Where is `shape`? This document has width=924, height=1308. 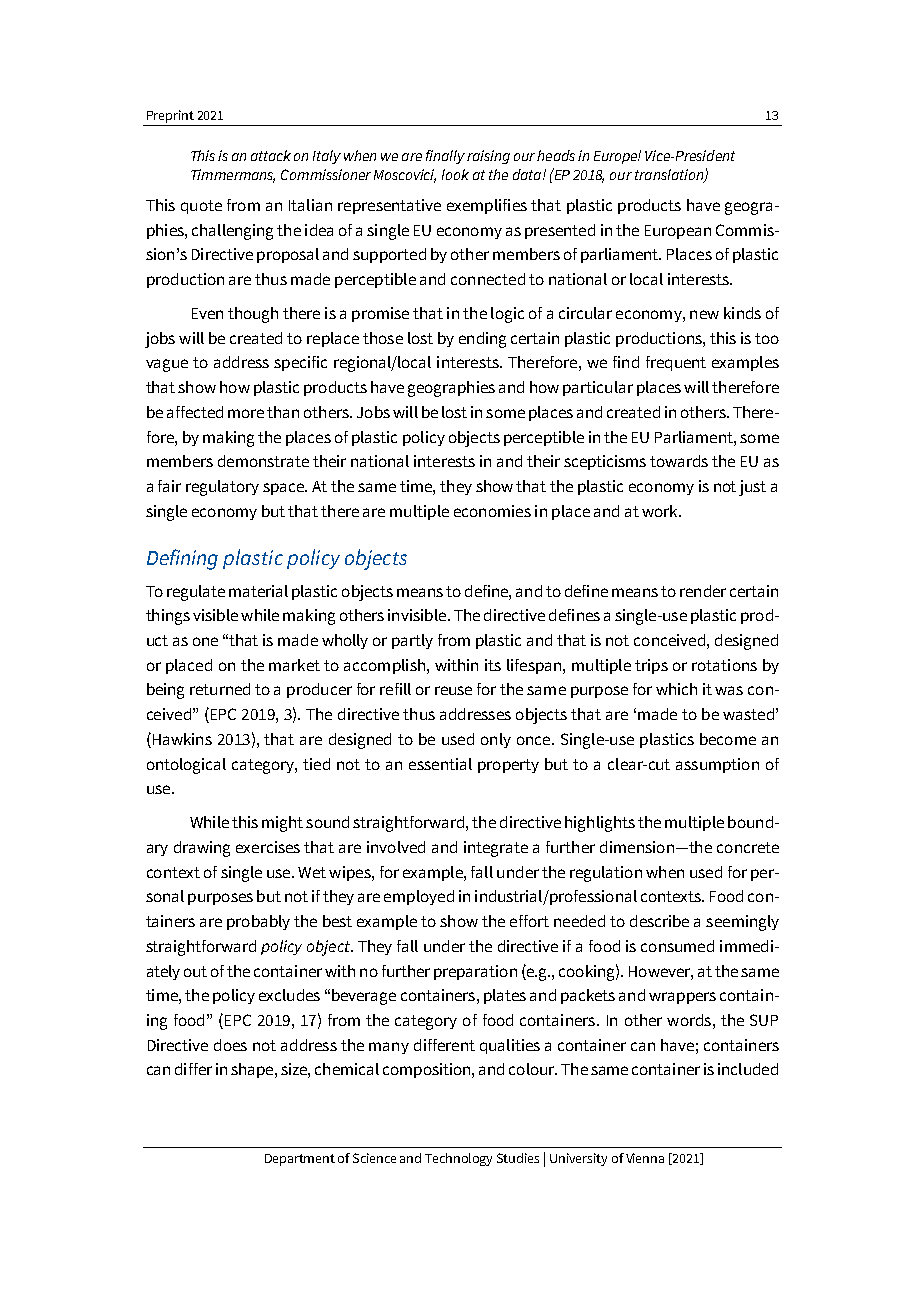
shape is located at coordinates (253, 1070).
